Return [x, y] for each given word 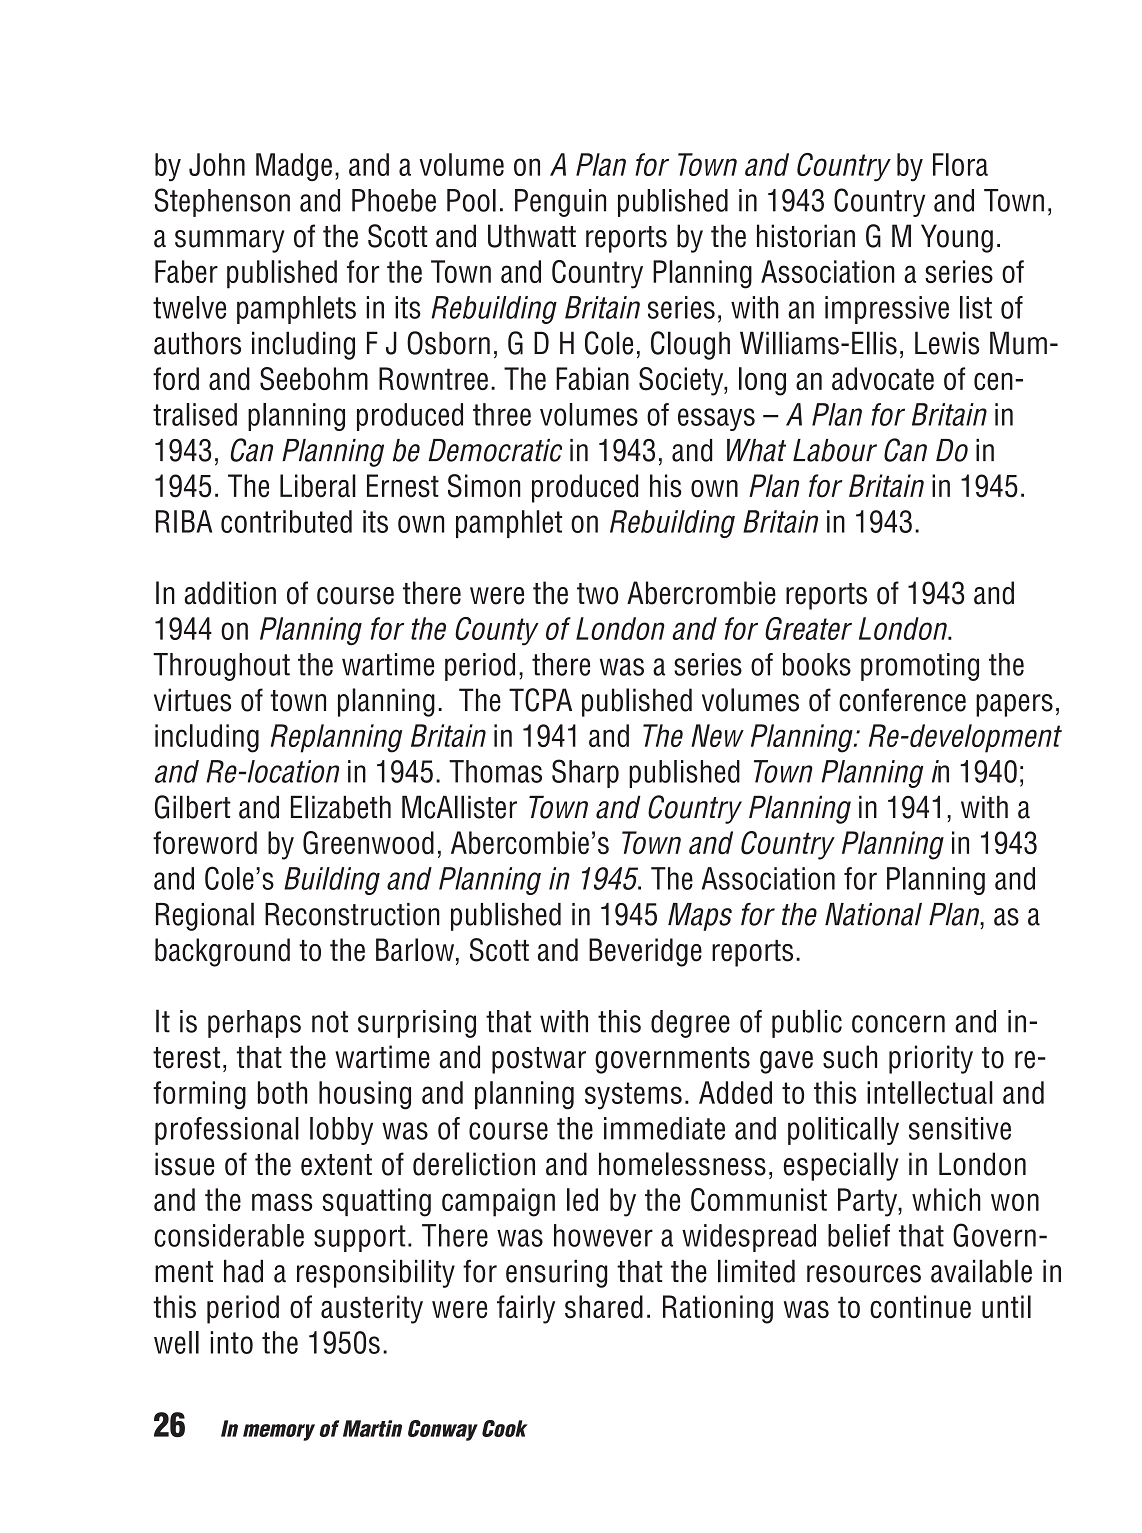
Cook [505, 1428]
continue [920, 1307]
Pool [471, 200]
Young [957, 238]
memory [279, 1432]
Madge [294, 167]
